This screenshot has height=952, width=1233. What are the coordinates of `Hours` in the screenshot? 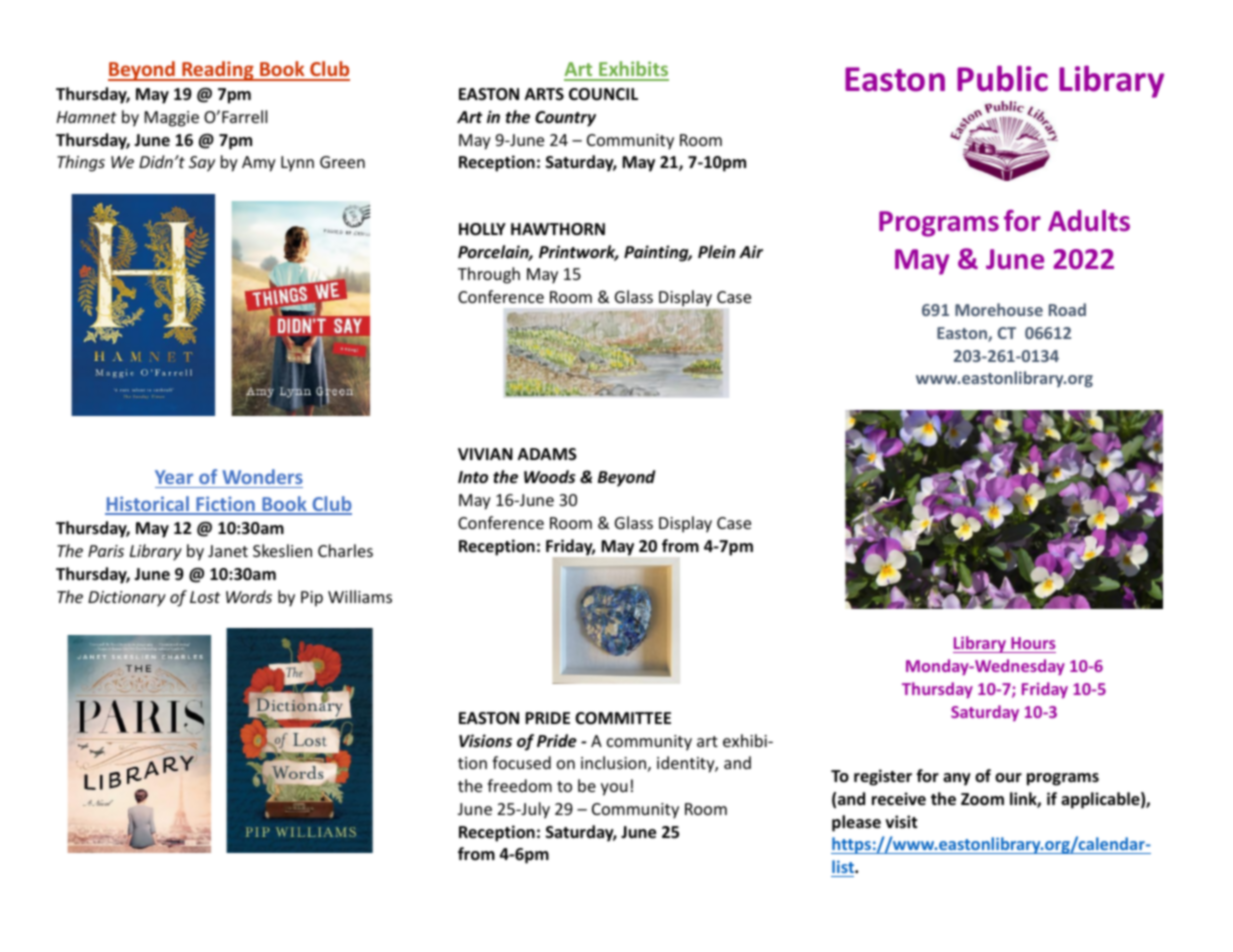 It's located at (1033, 643).
